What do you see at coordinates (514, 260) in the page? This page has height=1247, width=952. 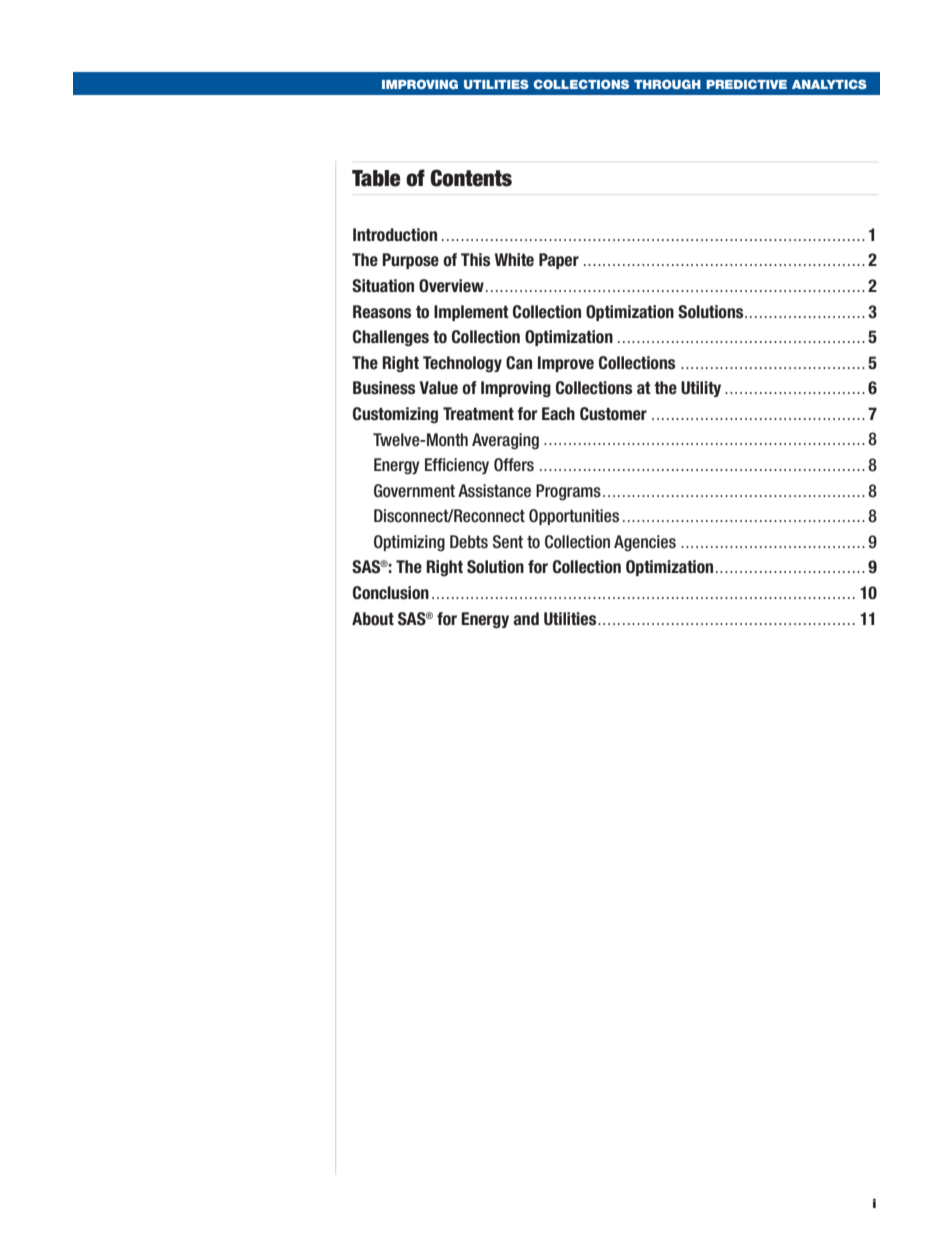 I see `White` at bounding box center [514, 260].
